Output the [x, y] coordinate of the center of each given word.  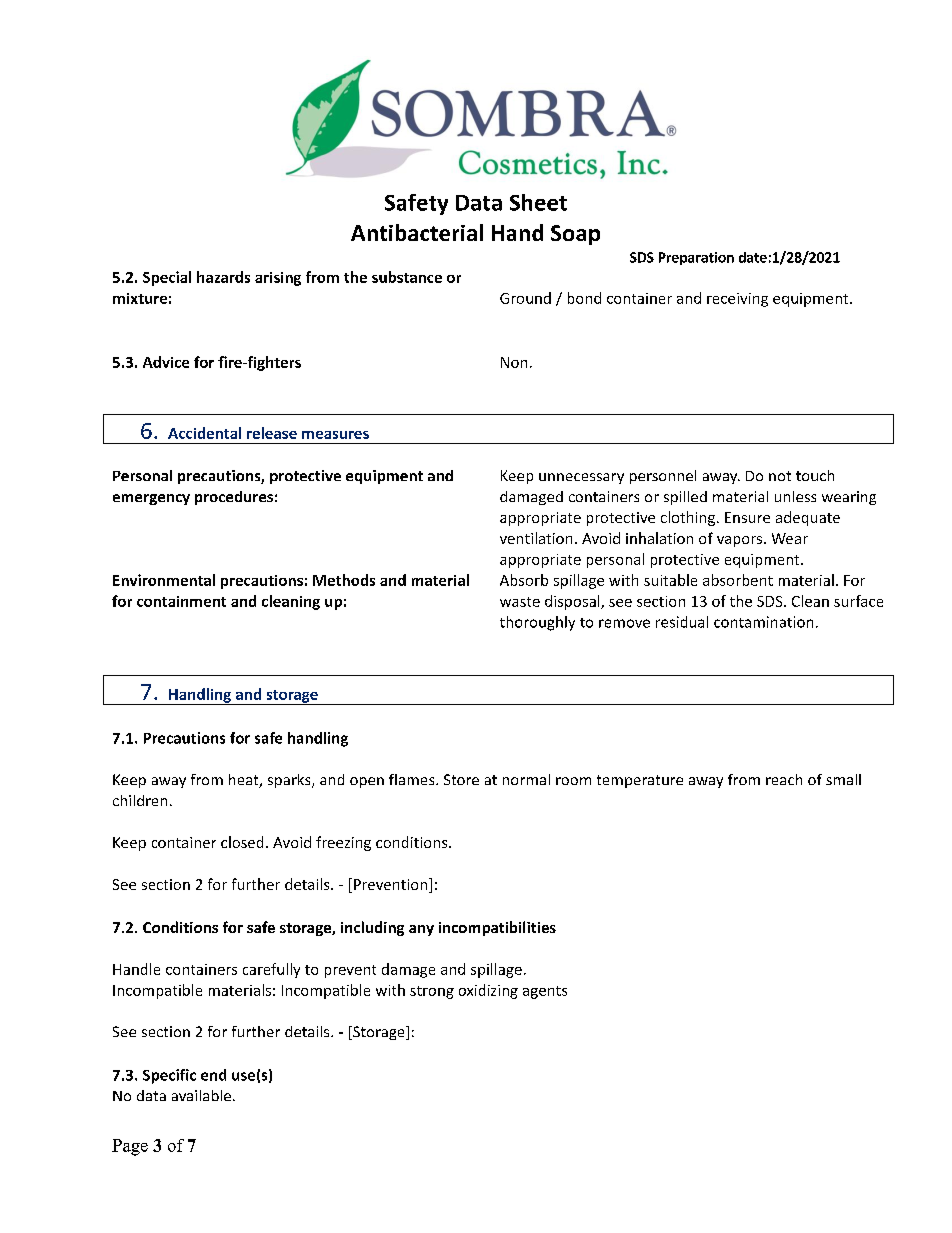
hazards [223, 277]
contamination [763, 622]
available [203, 1095]
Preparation [696, 258]
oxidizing [488, 991]
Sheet [538, 202]
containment [181, 601]
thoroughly [537, 623]
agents [545, 992]
